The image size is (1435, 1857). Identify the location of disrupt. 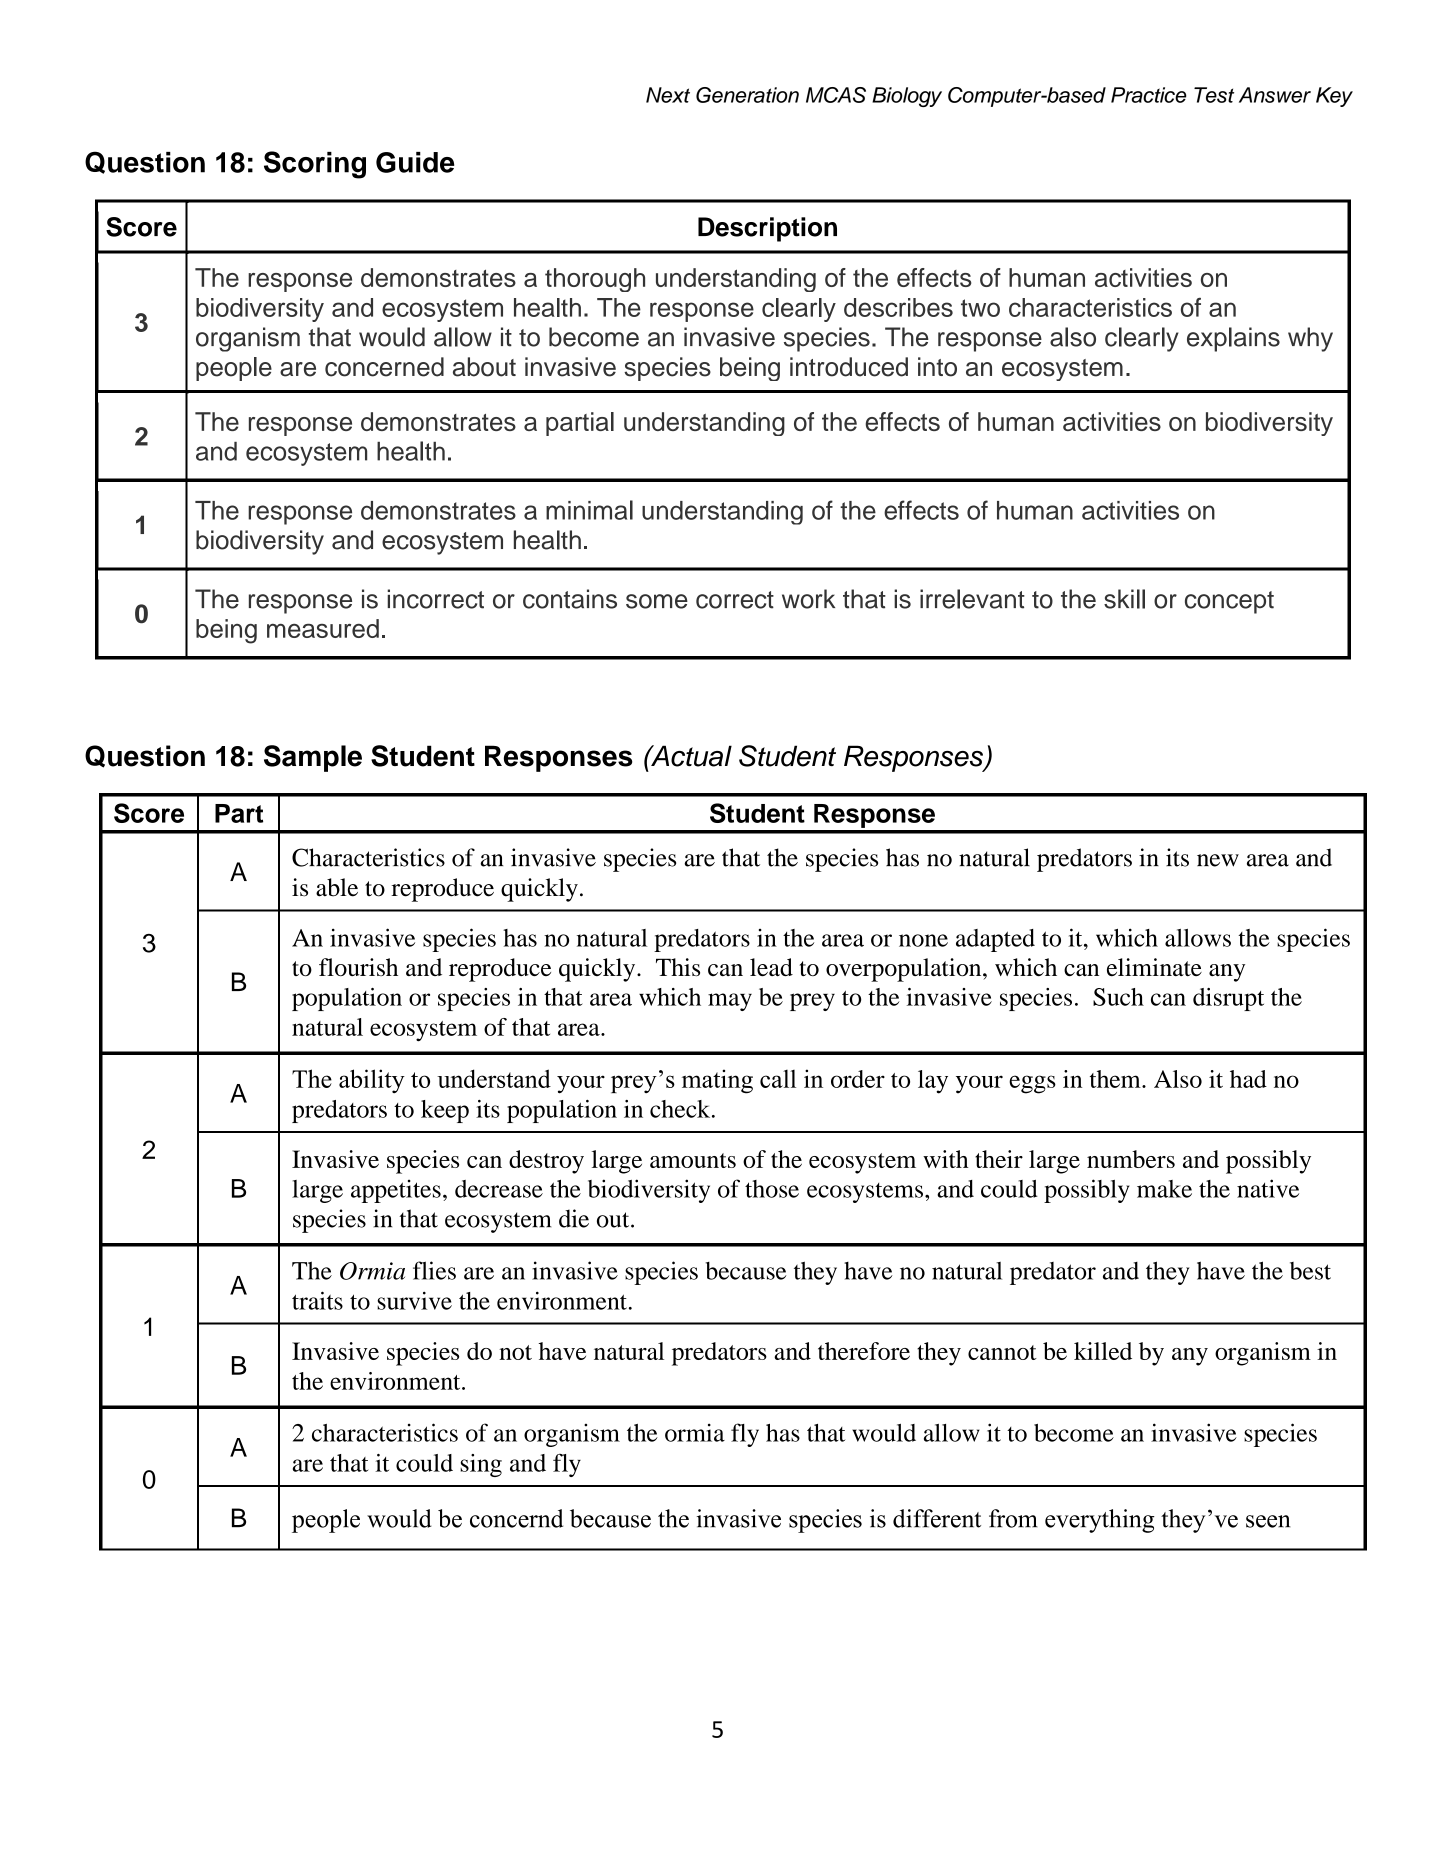
(1228, 999).
